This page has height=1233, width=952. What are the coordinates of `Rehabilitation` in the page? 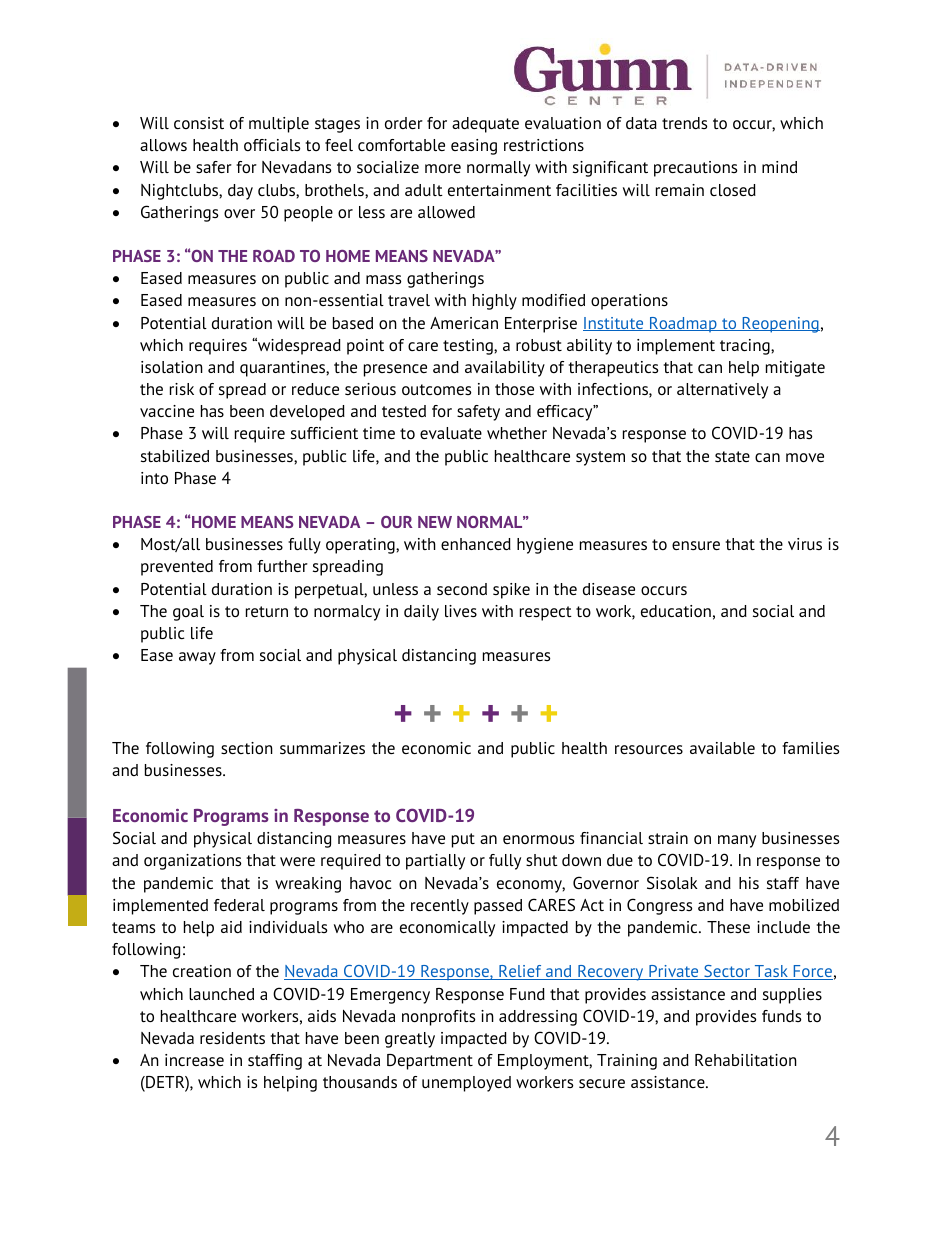 It's located at (746, 1060).
